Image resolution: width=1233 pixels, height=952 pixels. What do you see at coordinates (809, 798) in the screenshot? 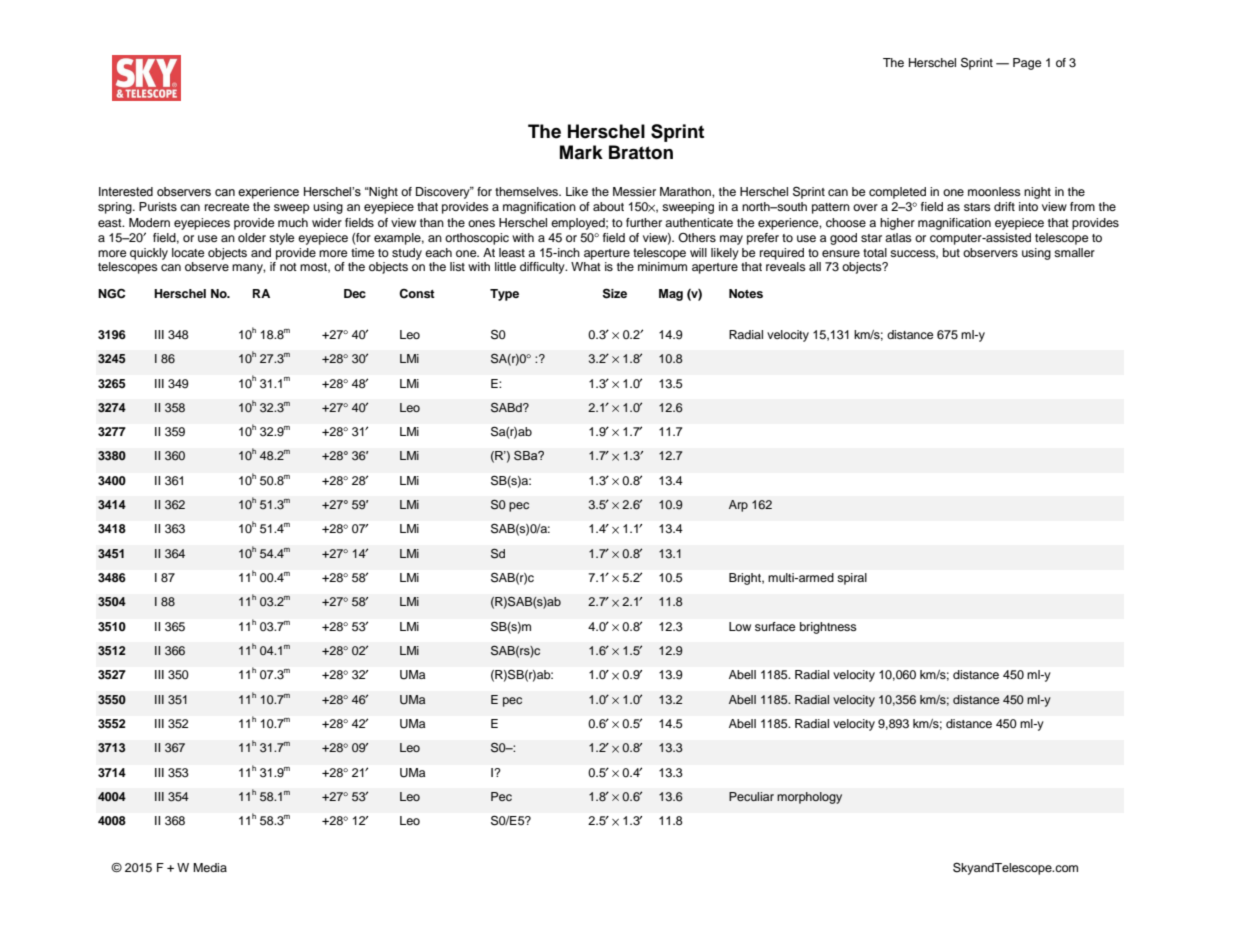
I see `morphology` at bounding box center [809, 798].
